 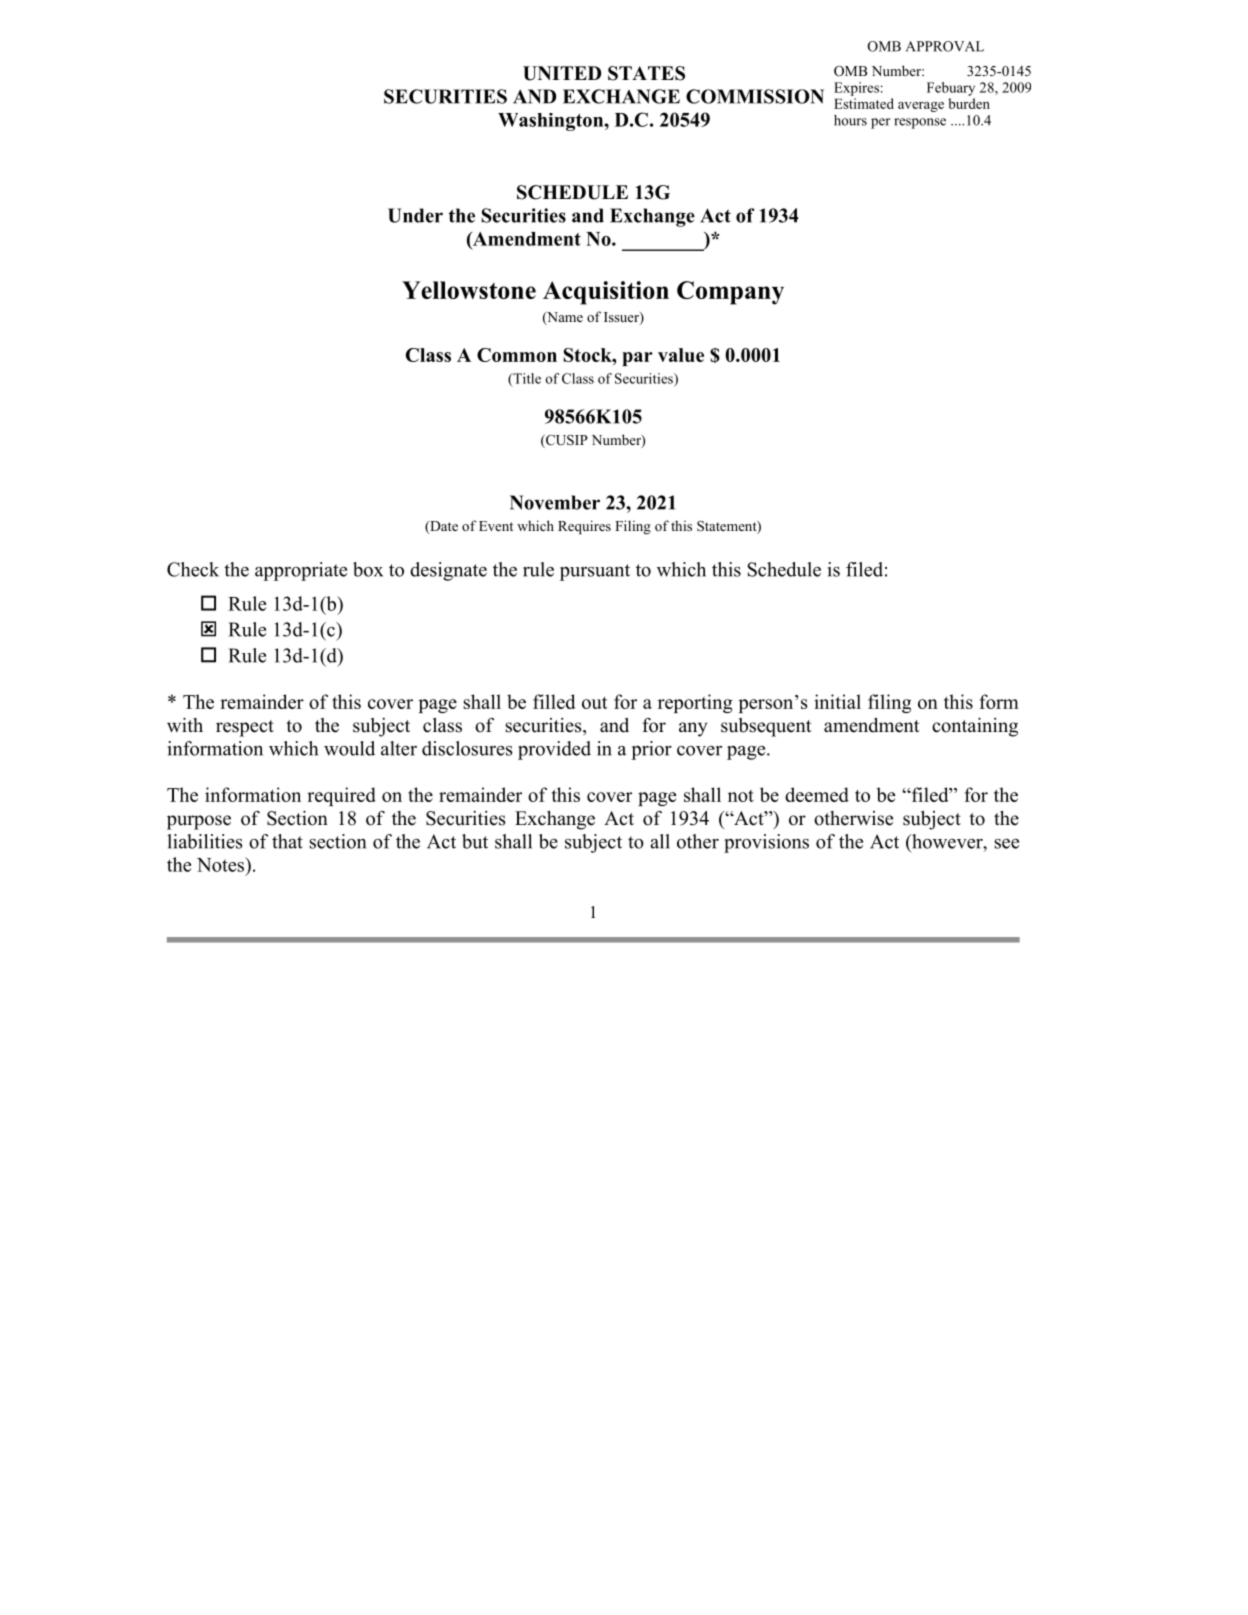 I want to click on initial, so click(x=837, y=701).
